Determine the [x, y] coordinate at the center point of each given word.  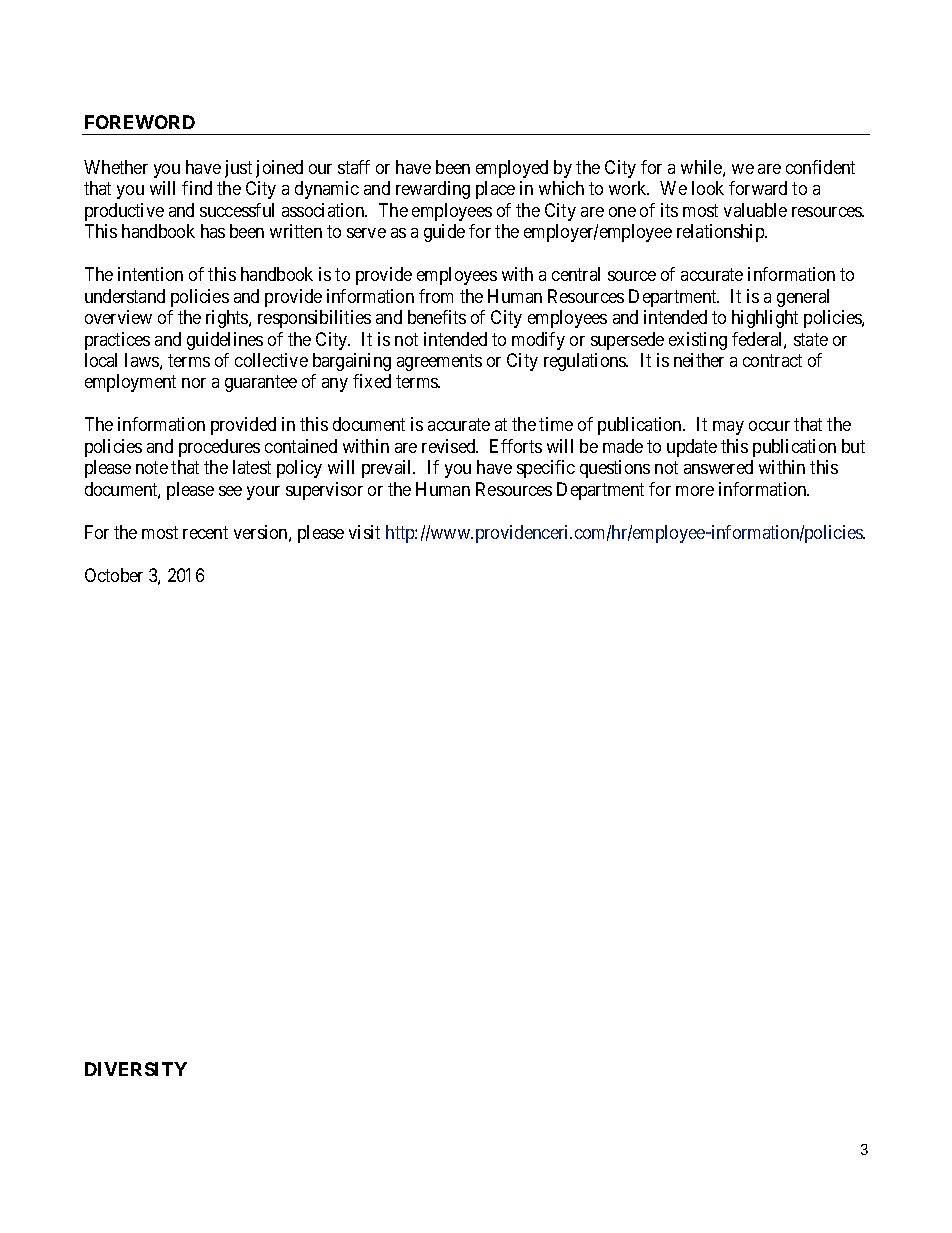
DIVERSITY [136, 1069]
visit [364, 532]
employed [512, 169]
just [238, 169]
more [695, 491]
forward [758, 188]
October [114, 575]
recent [205, 532]
